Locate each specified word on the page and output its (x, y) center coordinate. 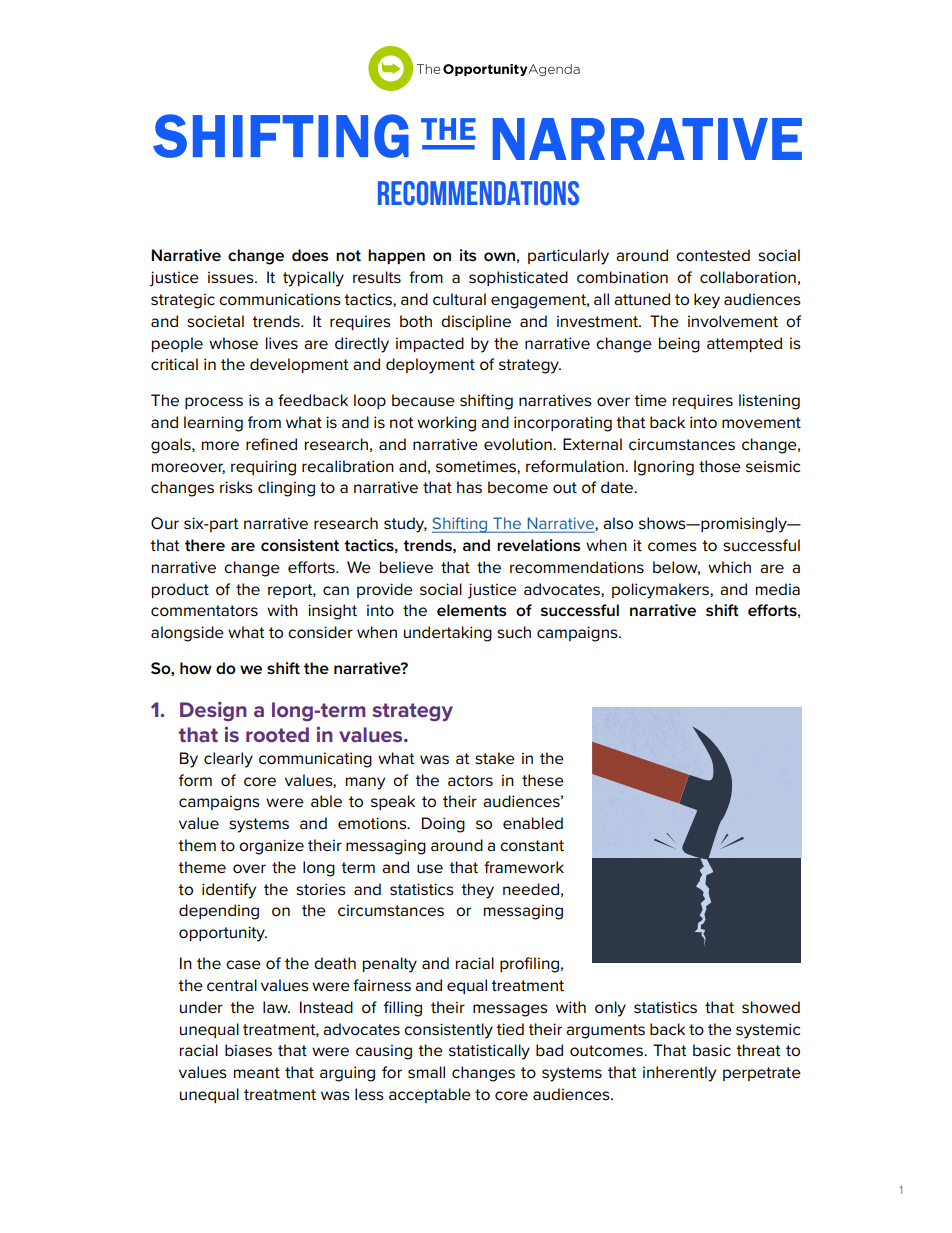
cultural (459, 299)
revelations (538, 545)
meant (257, 1072)
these (543, 780)
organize (271, 847)
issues (232, 277)
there (205, 545)
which (729, 567)
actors (470, 781)
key (707, 301)
